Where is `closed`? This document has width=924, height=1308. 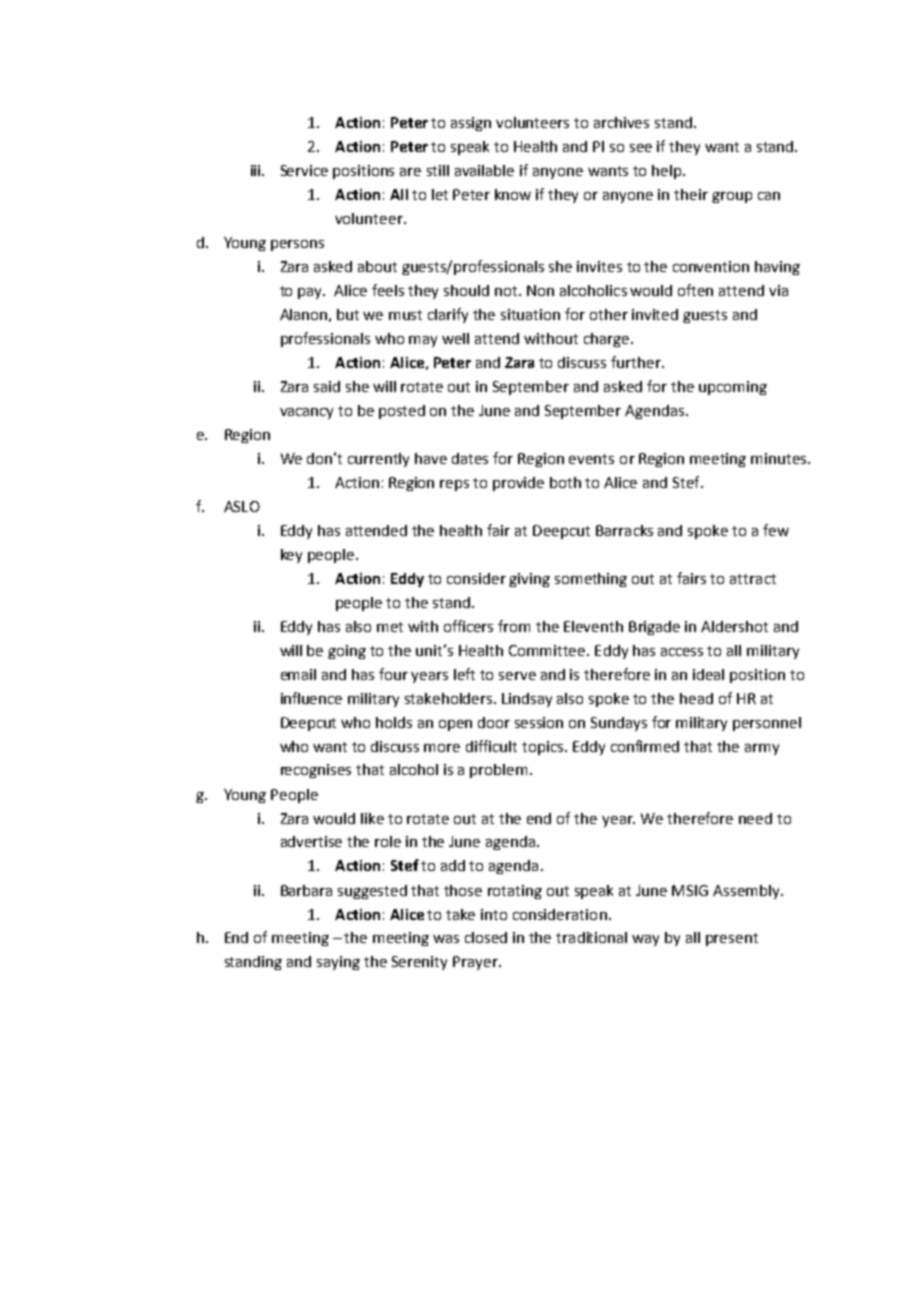 closed is located at coordinates (486, 937).
